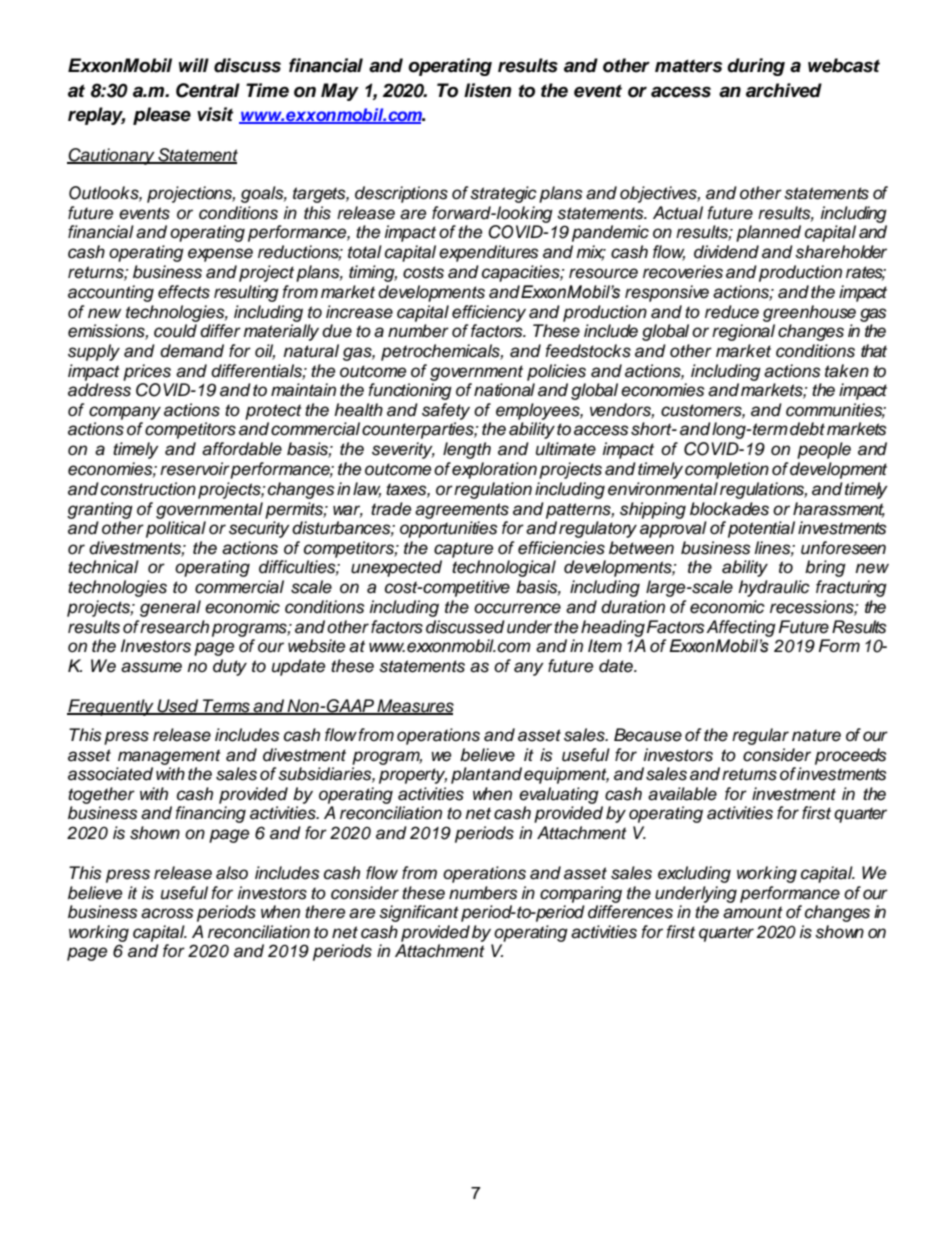 The image size is (952, 1233). Describe the element at coordinates (504, 390) in the screenshot. I see `national` at that location.
